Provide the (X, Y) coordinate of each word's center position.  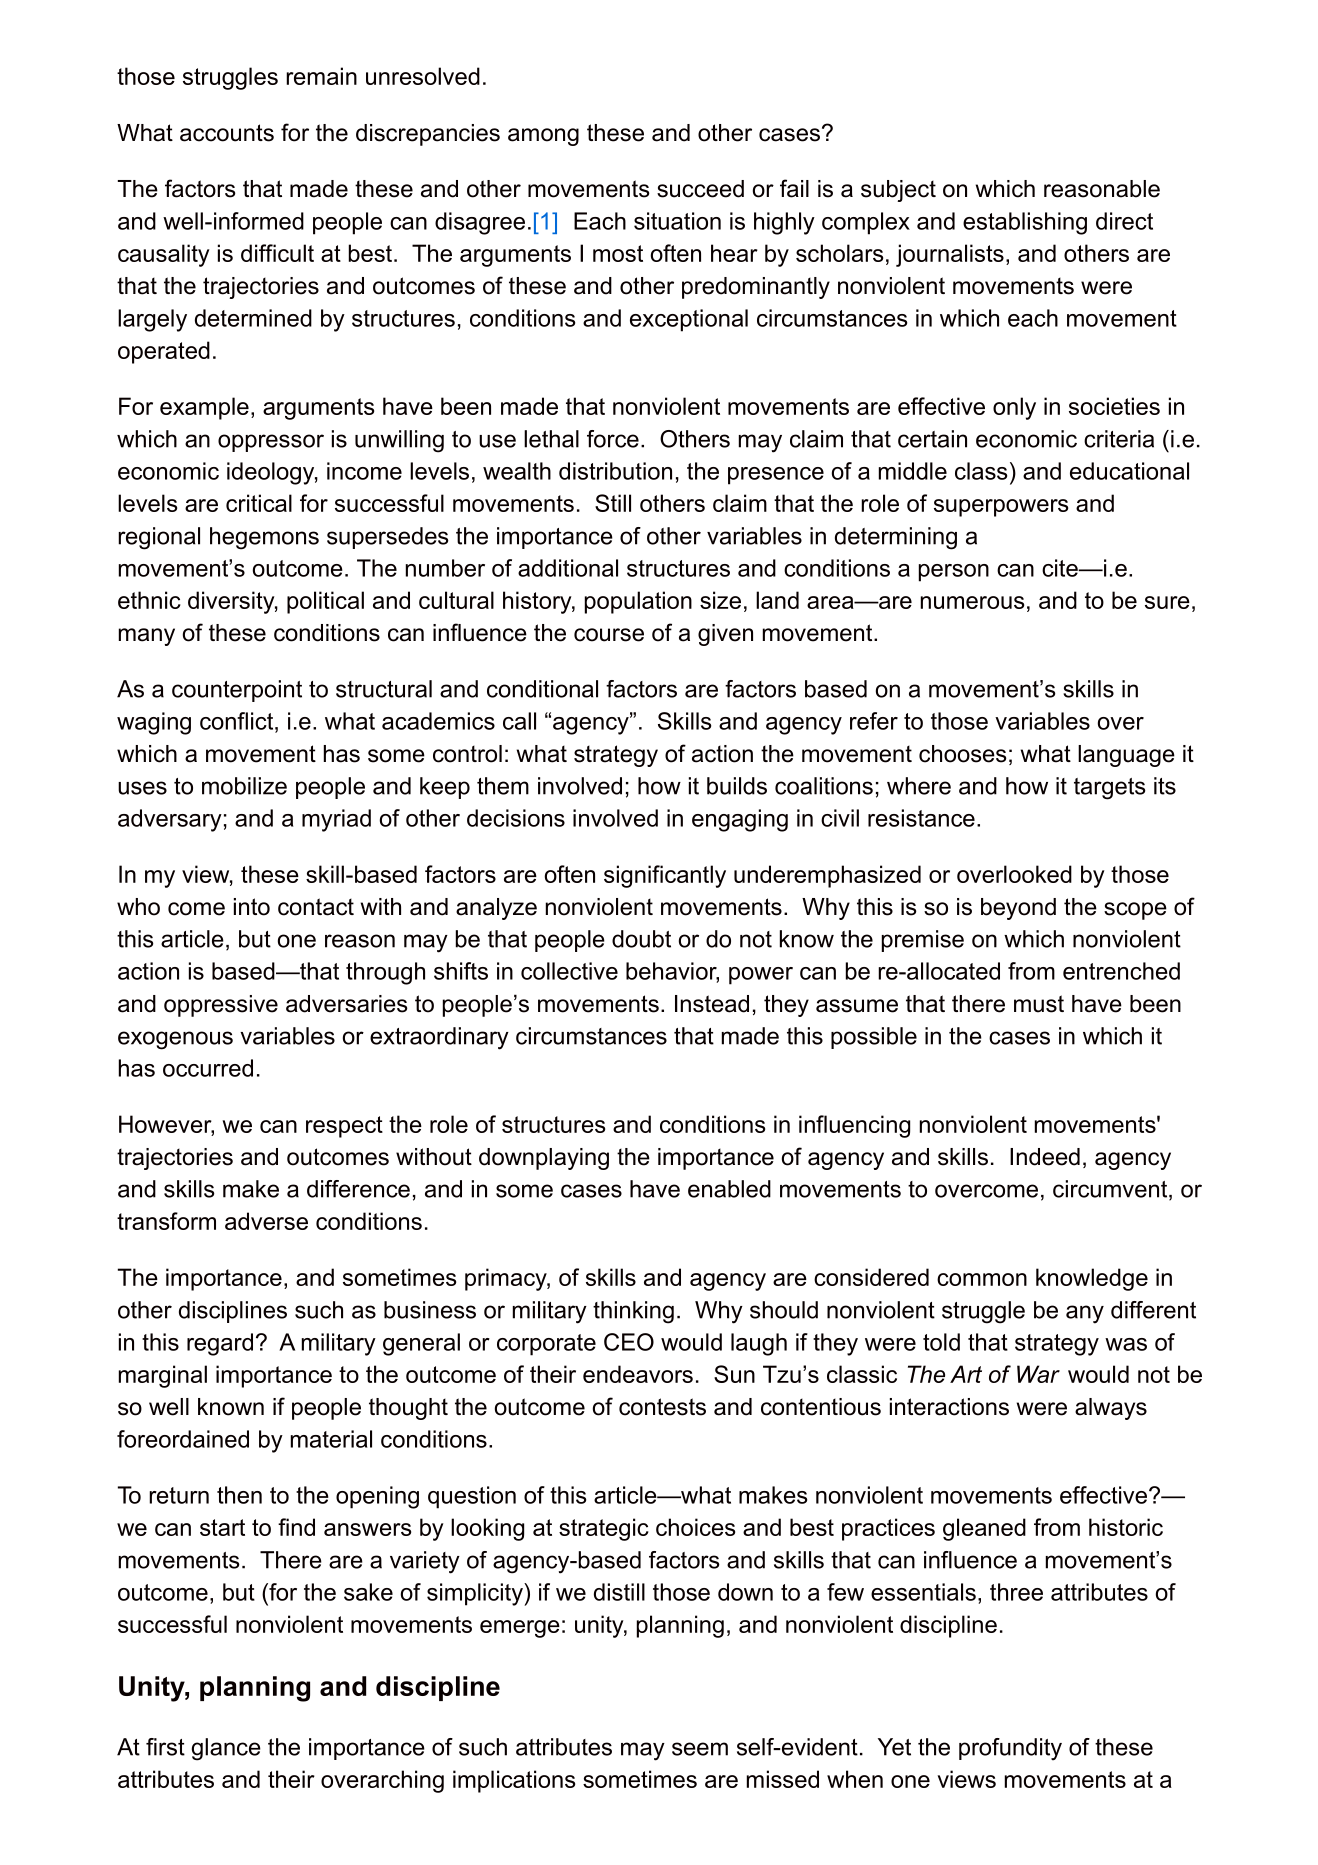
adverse (266, 1221)
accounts (227, 133)
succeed (700, 189)
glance (226, 1749)
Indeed (1045, 1157)
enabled (729, 1189)
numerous (972, 602)
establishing (1025, 223)
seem (700, 1749)
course (609, 635)
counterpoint (237, 691)
